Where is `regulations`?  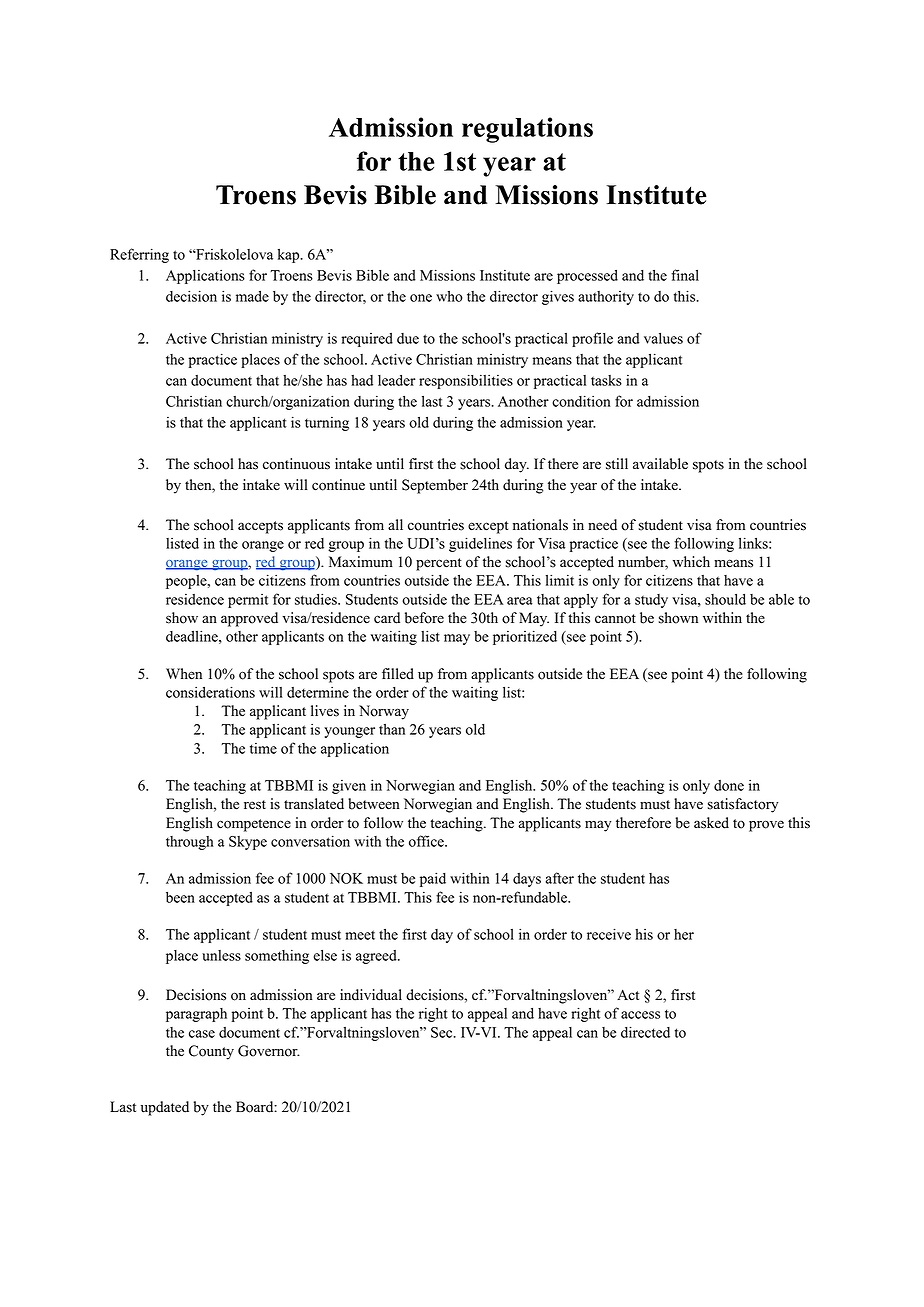
regulations is located at coordinates (527, 130).
